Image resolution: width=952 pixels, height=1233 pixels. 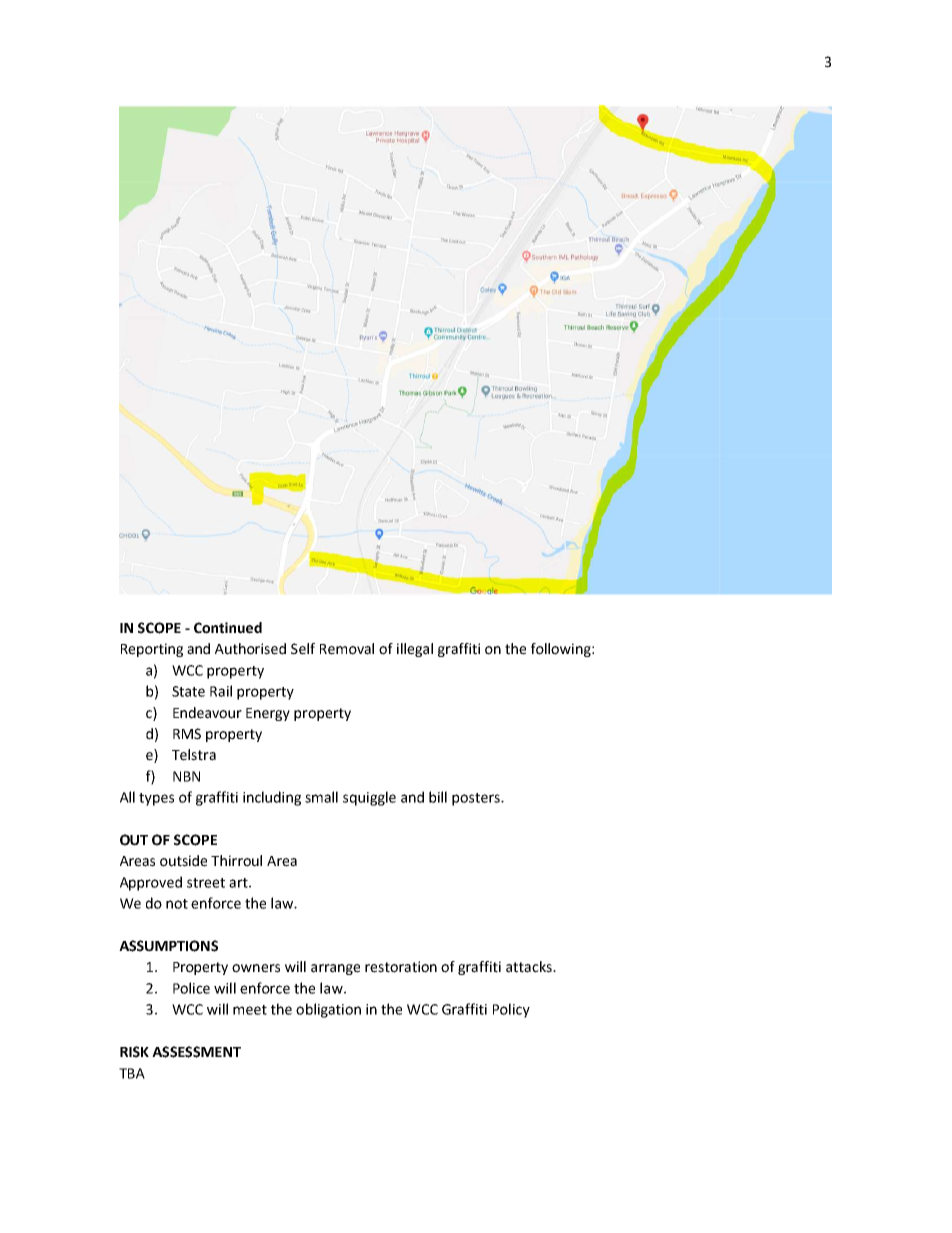 What do you see at coordinates (415, 650) in the screenshot?
I see `illegal` at bounding box center [415, 650].
